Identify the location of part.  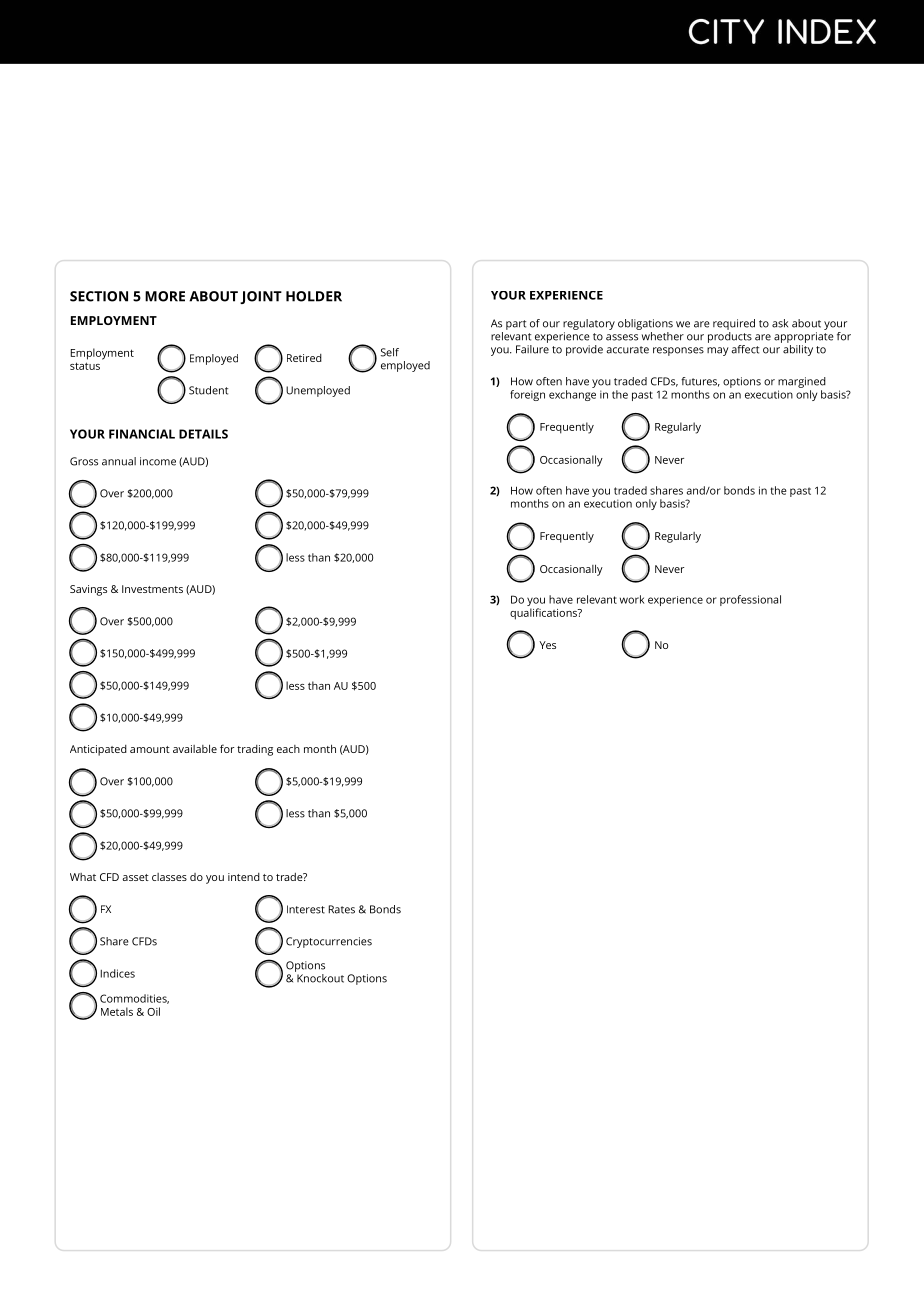
(516, 325).
